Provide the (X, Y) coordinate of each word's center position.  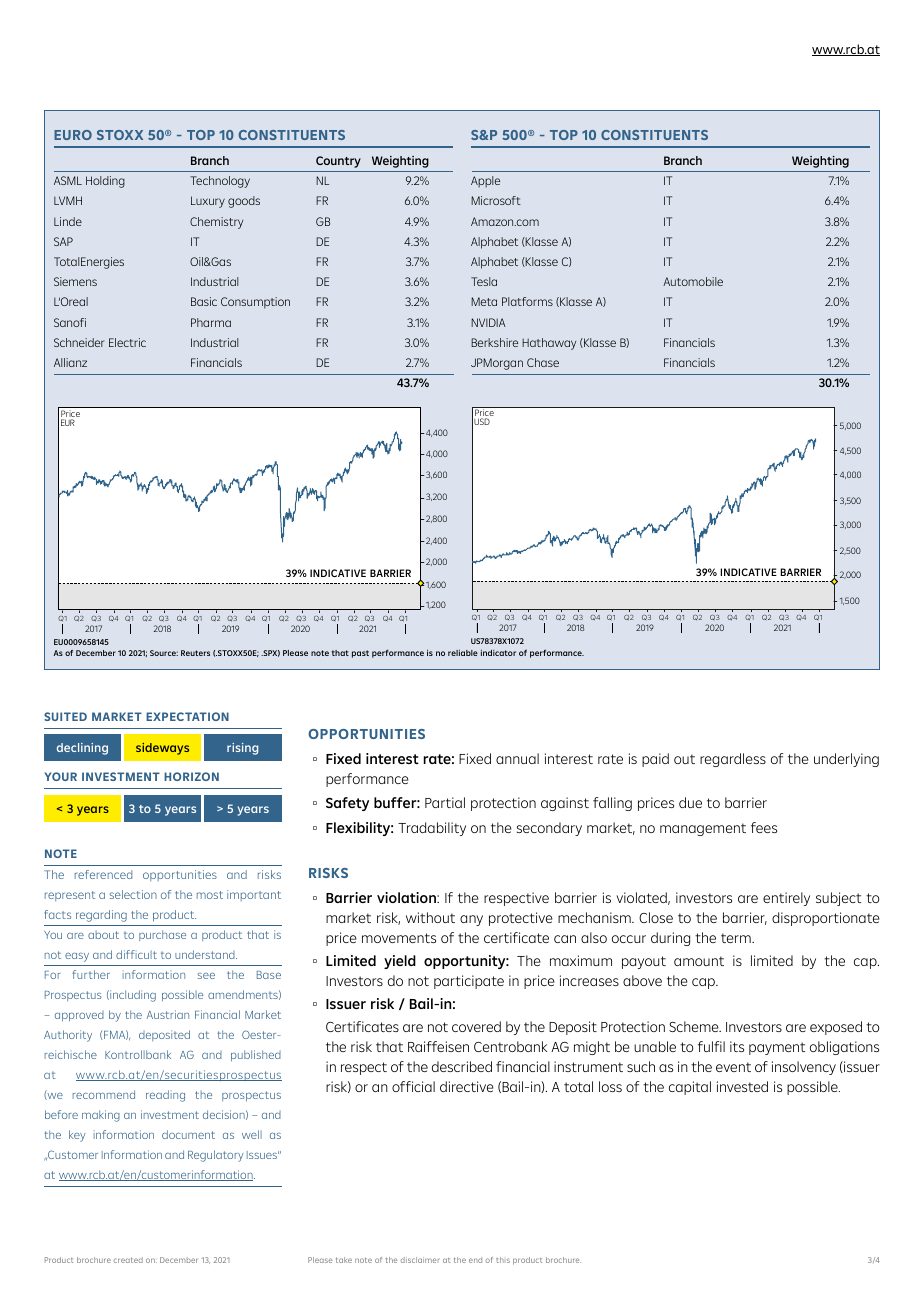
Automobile (693, 281)
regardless (733, 760)
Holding (105, 182)
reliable (463, 652)
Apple (485, 182)
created (128, 1260)
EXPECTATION (187, 716)
